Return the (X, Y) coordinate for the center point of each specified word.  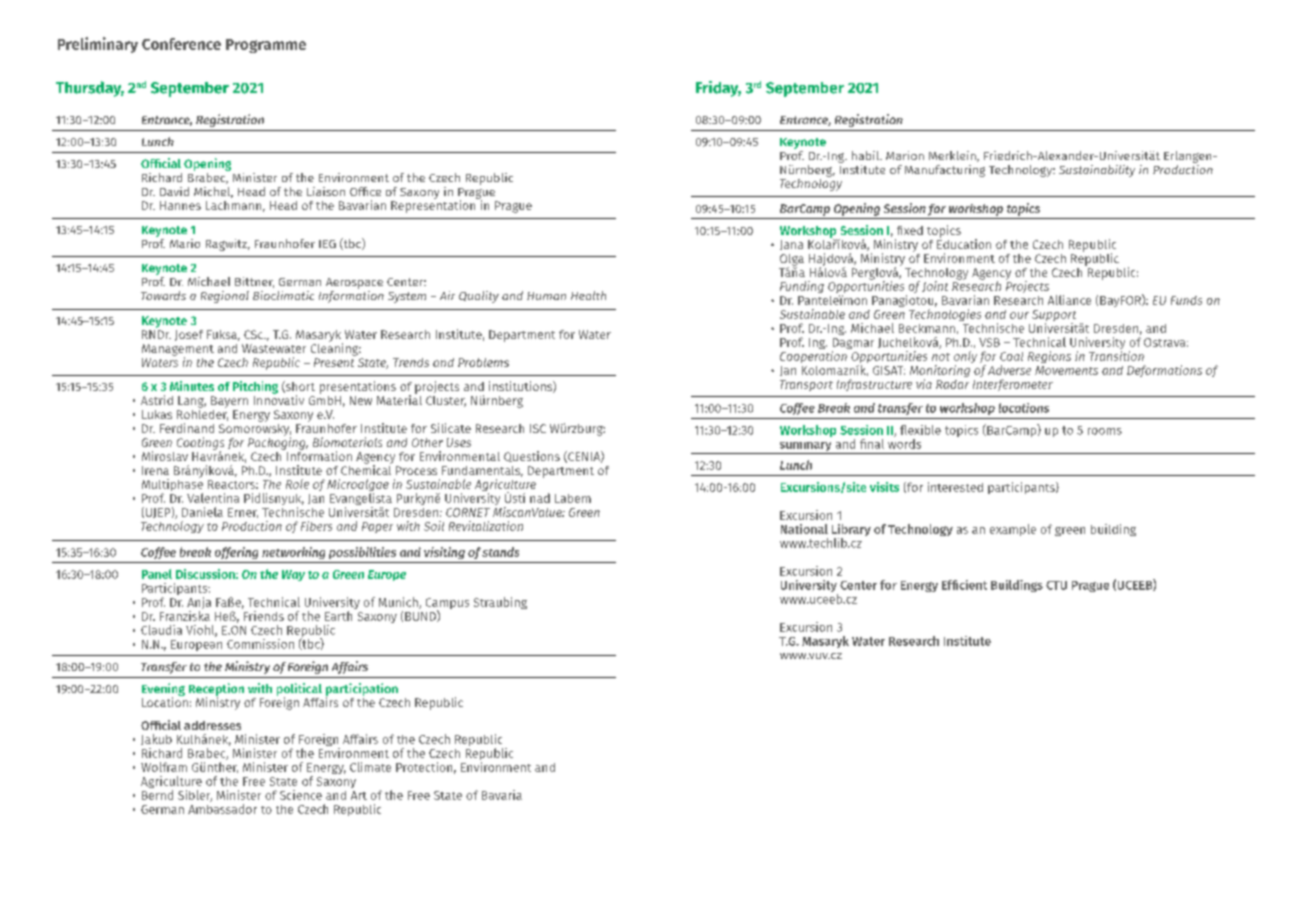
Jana (791, 245)
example (1013, 530)
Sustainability (1097, 171)
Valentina (213, 498)
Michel (213, 192)
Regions (1049, 357)
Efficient (964, 585)
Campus (447, 605)
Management (178, 351)
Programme (266, 46)
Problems (483, 362)
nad (540, 498)
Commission (260, 644)
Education (964, 243)
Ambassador (222, 809)
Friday (718, 89)
